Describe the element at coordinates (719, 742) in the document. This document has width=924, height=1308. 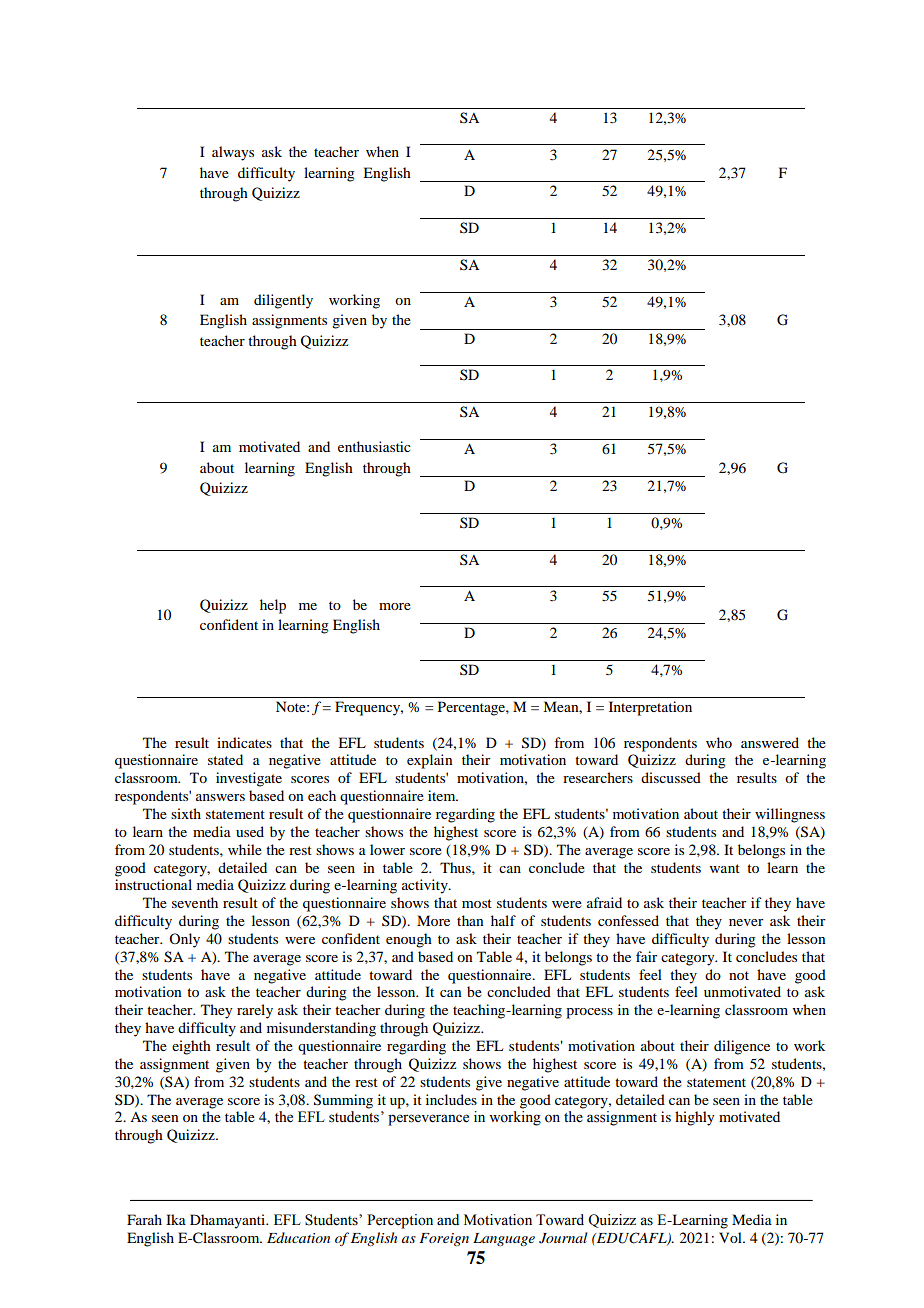
I see `who` at that location.
